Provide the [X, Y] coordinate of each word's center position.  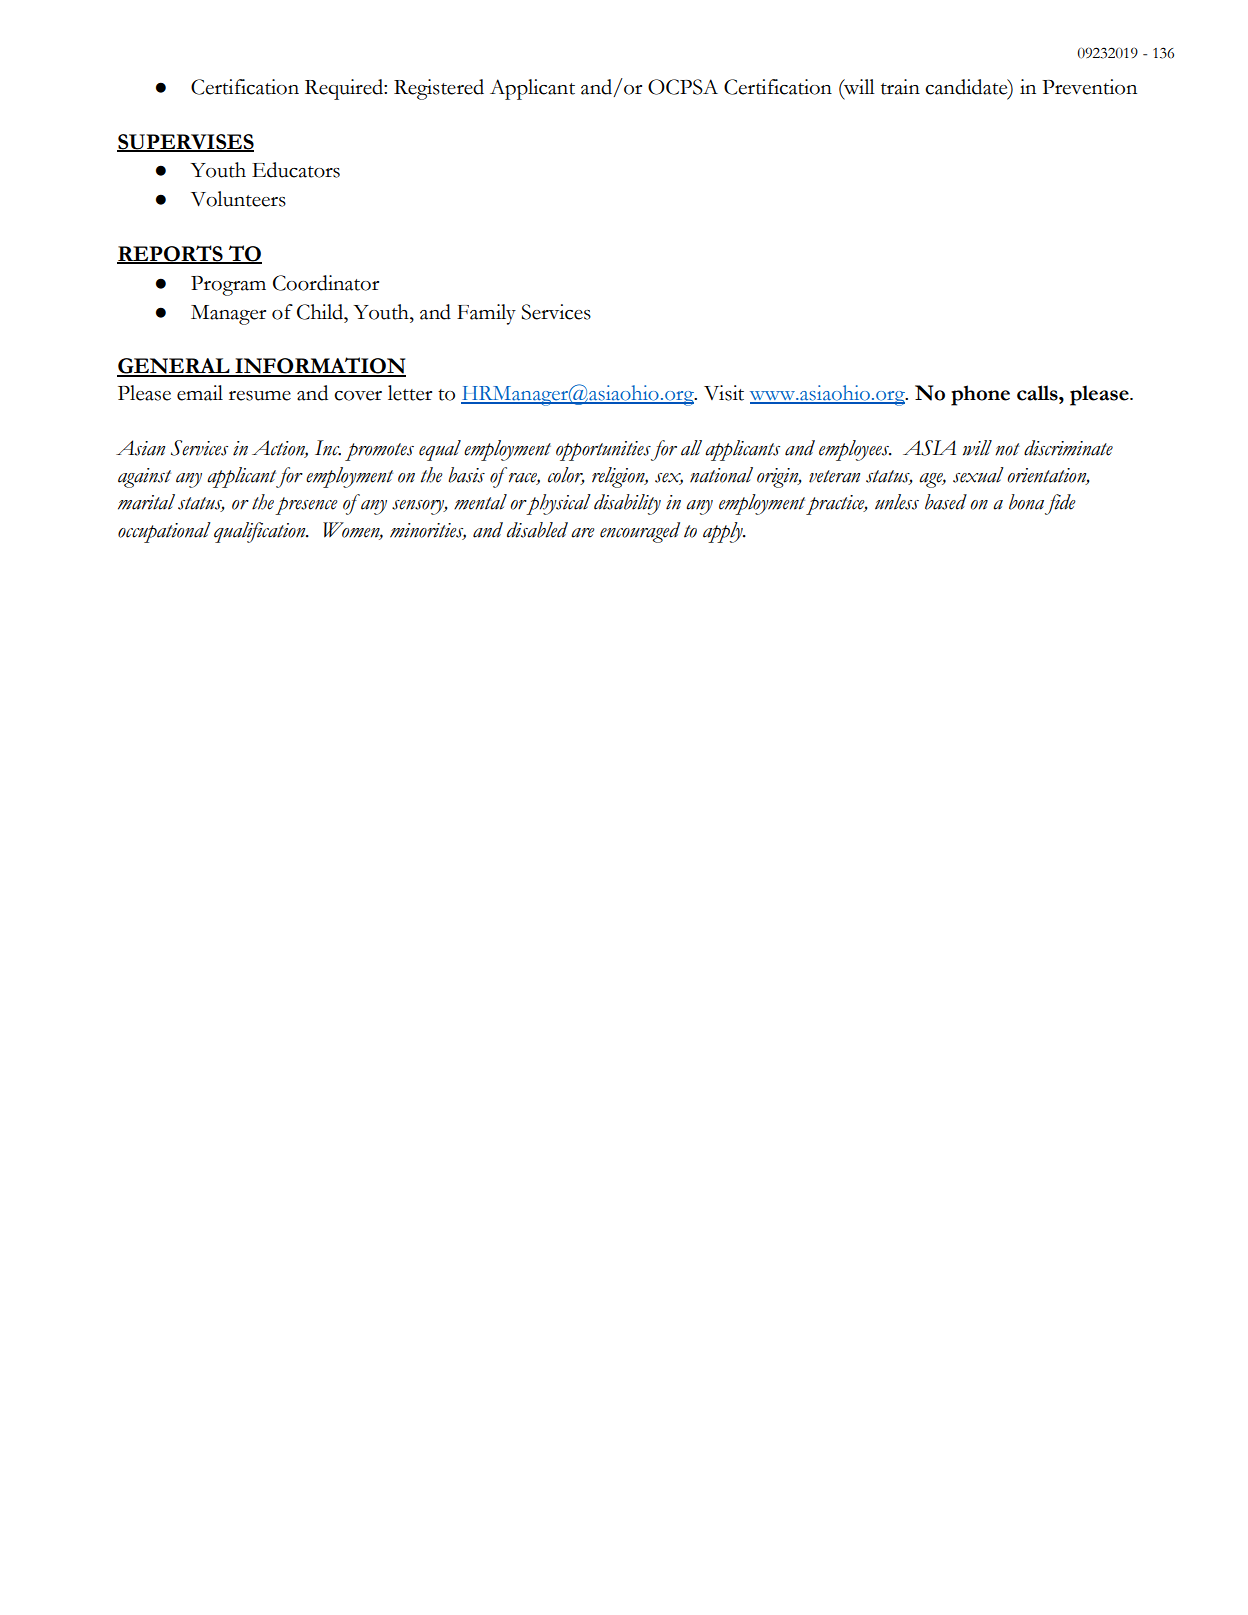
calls [1038, 393]
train [900, 87]
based [946, 502]
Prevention [1089, 87]
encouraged [640, 532]
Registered [439, 89]
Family [486, 314]
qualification [261, 532]
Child [321, 312]
